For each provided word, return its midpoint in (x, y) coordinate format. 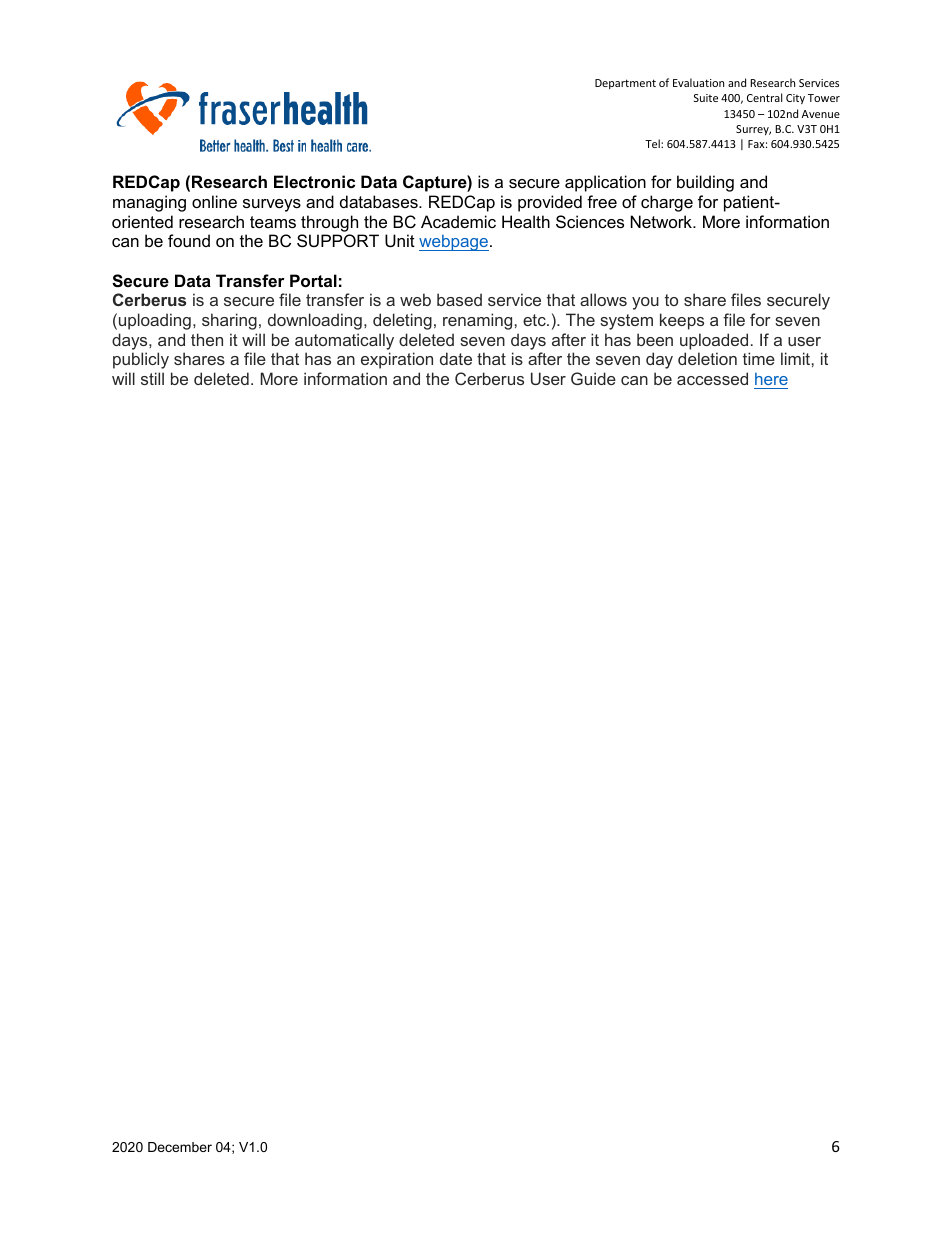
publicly (141, 360)
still (152, 378)
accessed (712, 378)
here (771, 379)
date (456, 358)
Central (764, 97)
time (759, 358)
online (214, 201)
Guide (593, 378)
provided (550, 203)
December (180, 1147)
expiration (397, 360)
